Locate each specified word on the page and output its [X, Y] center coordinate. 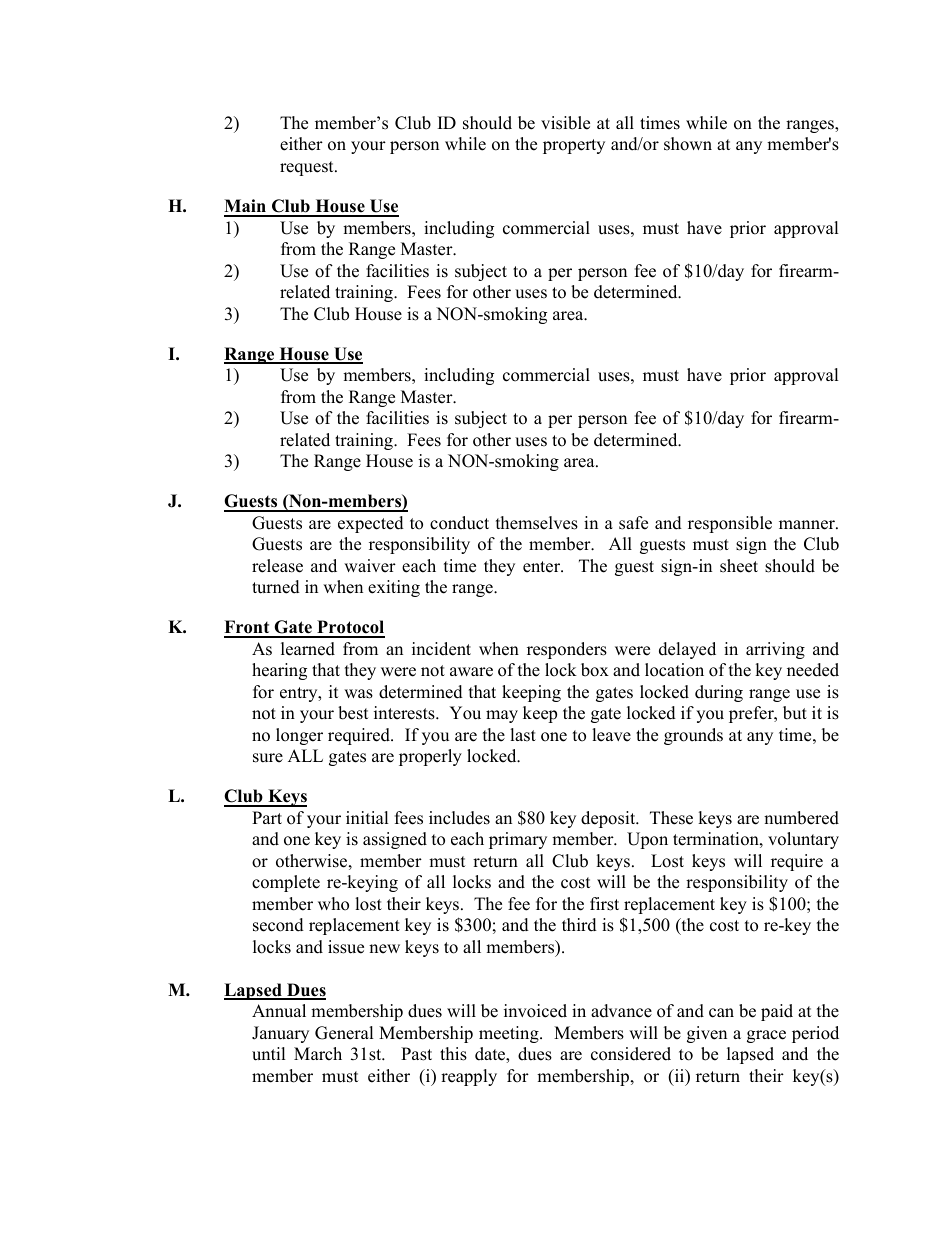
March [318, 1054]
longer [299, 736]
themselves [537, 523]
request [308, 168]
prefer [752, 714]
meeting [510, 1034]
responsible [730, 524]
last [523, 735]
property [574, 146]
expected [371, 524]
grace [766, 1036]
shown [688, 144]
